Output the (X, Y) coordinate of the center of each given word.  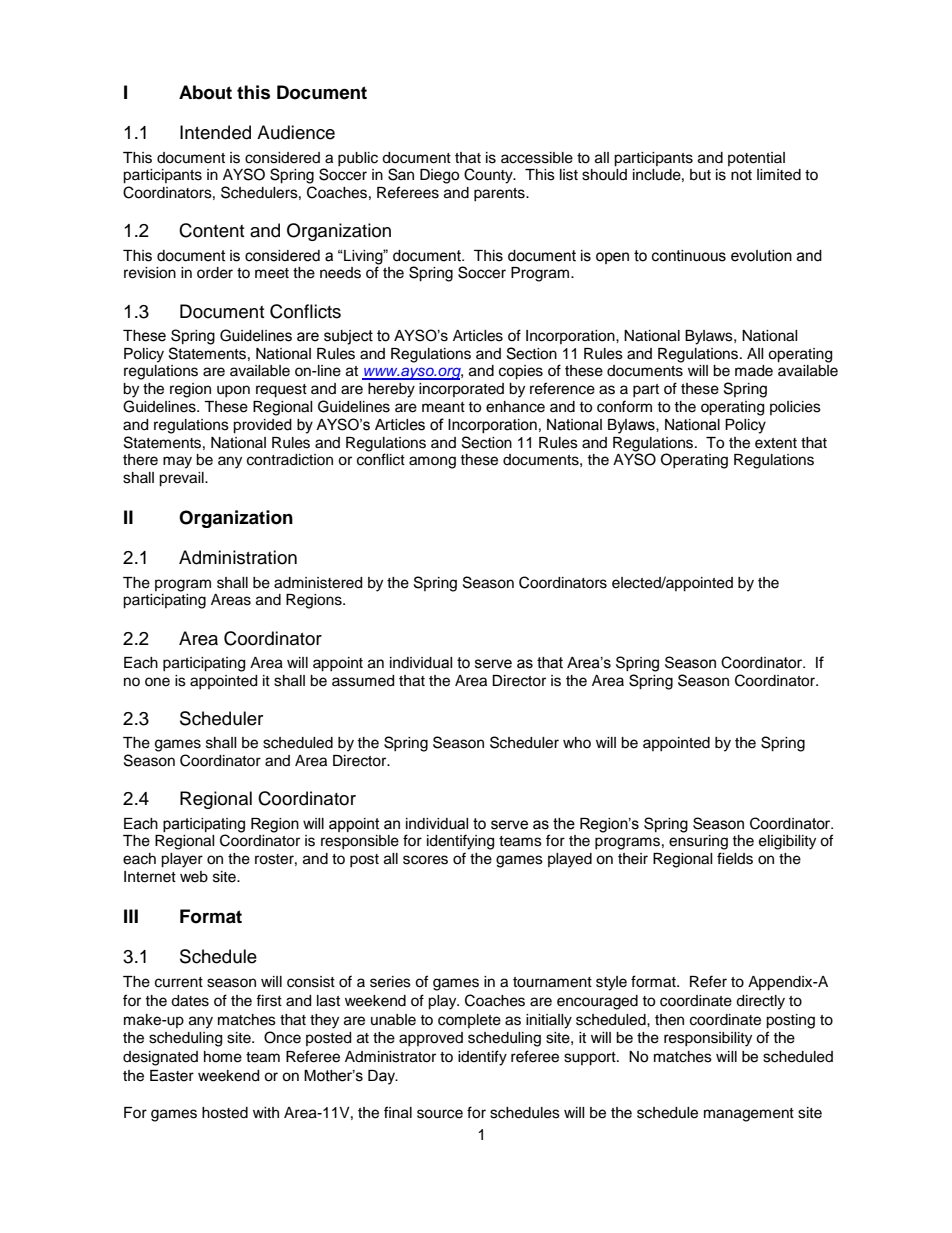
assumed (363, 681)
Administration (238, 557)
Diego (439, 176)
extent (776, 443)
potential (756, 159)
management (749, 1115)
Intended (215, 132)
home (223, 1057)
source (440, 1114)
